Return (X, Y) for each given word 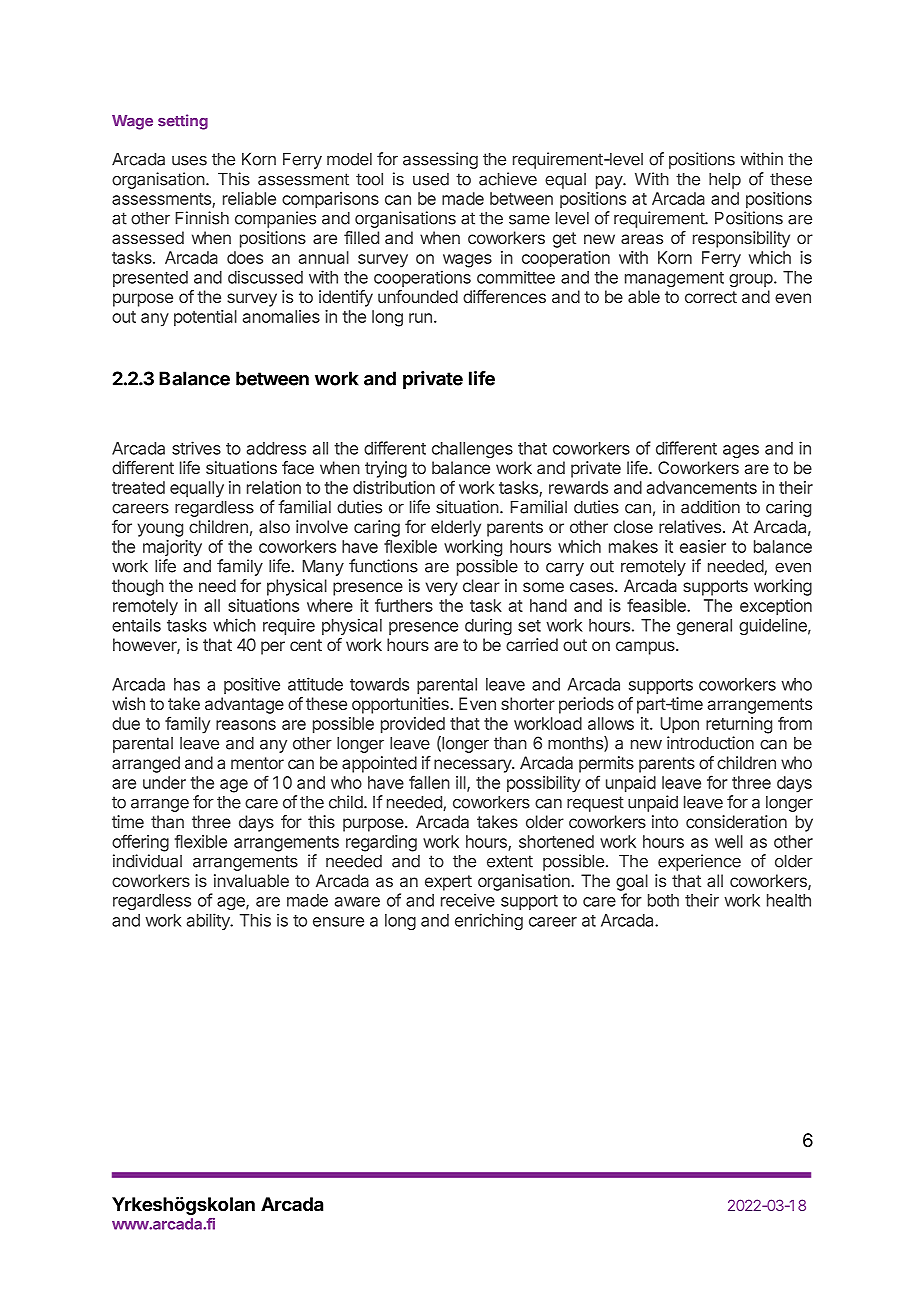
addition (710, 507)
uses (189, 161)
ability (209, 921)
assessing (440, 160)
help (725, 181)
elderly (456, 528)
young (160, 530)
